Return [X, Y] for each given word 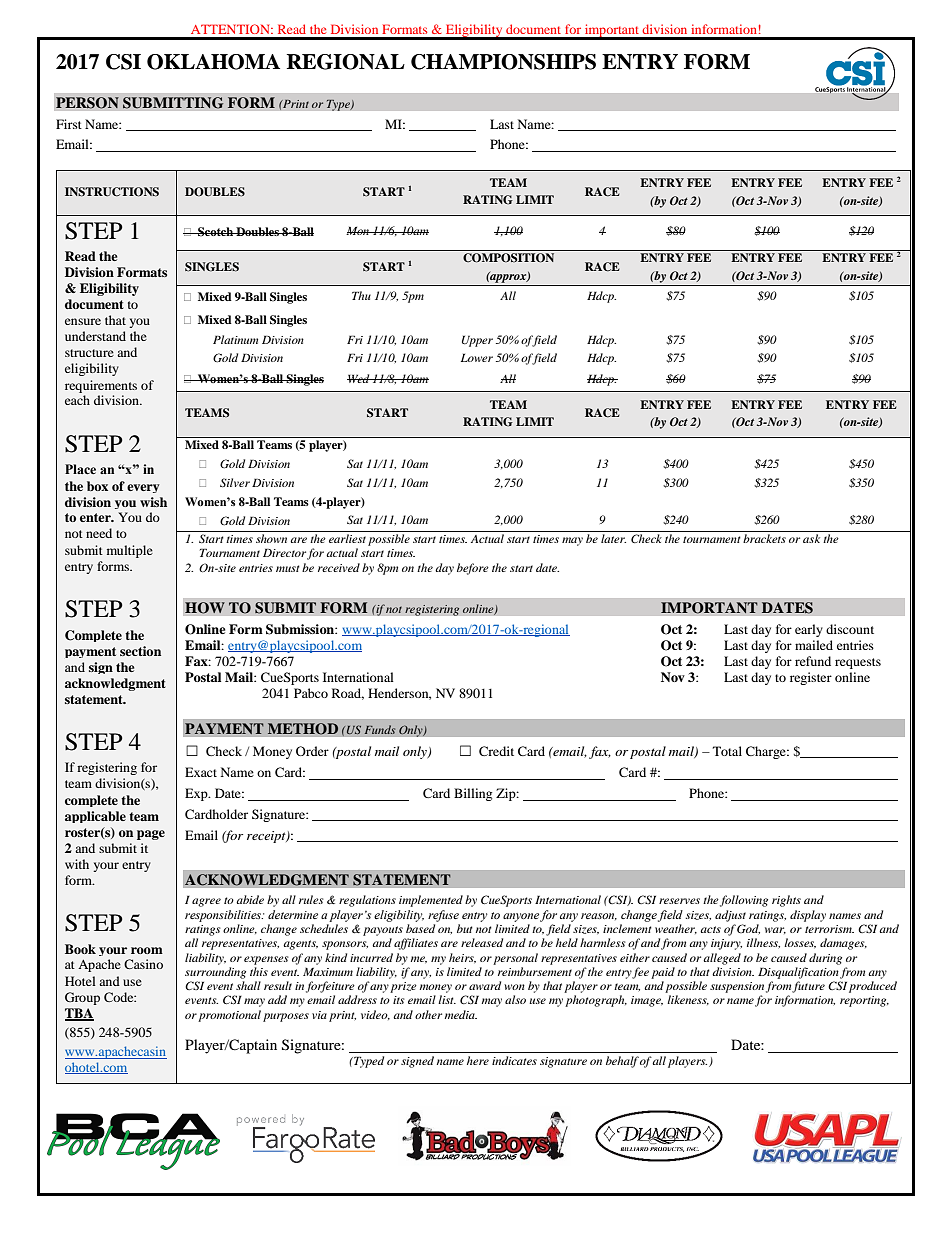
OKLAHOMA [213, 62]
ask [811, 538]
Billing [473, 794]
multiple [130, 551]
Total [727, 751]
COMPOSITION [508, 258]
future [808, 987]
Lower [477, 357]
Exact [201, 772]
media [461, 1014]
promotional [229, 1016]
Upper [477, 341]
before [473, 569]
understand [95, 336]
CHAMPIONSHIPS [503, 62]
